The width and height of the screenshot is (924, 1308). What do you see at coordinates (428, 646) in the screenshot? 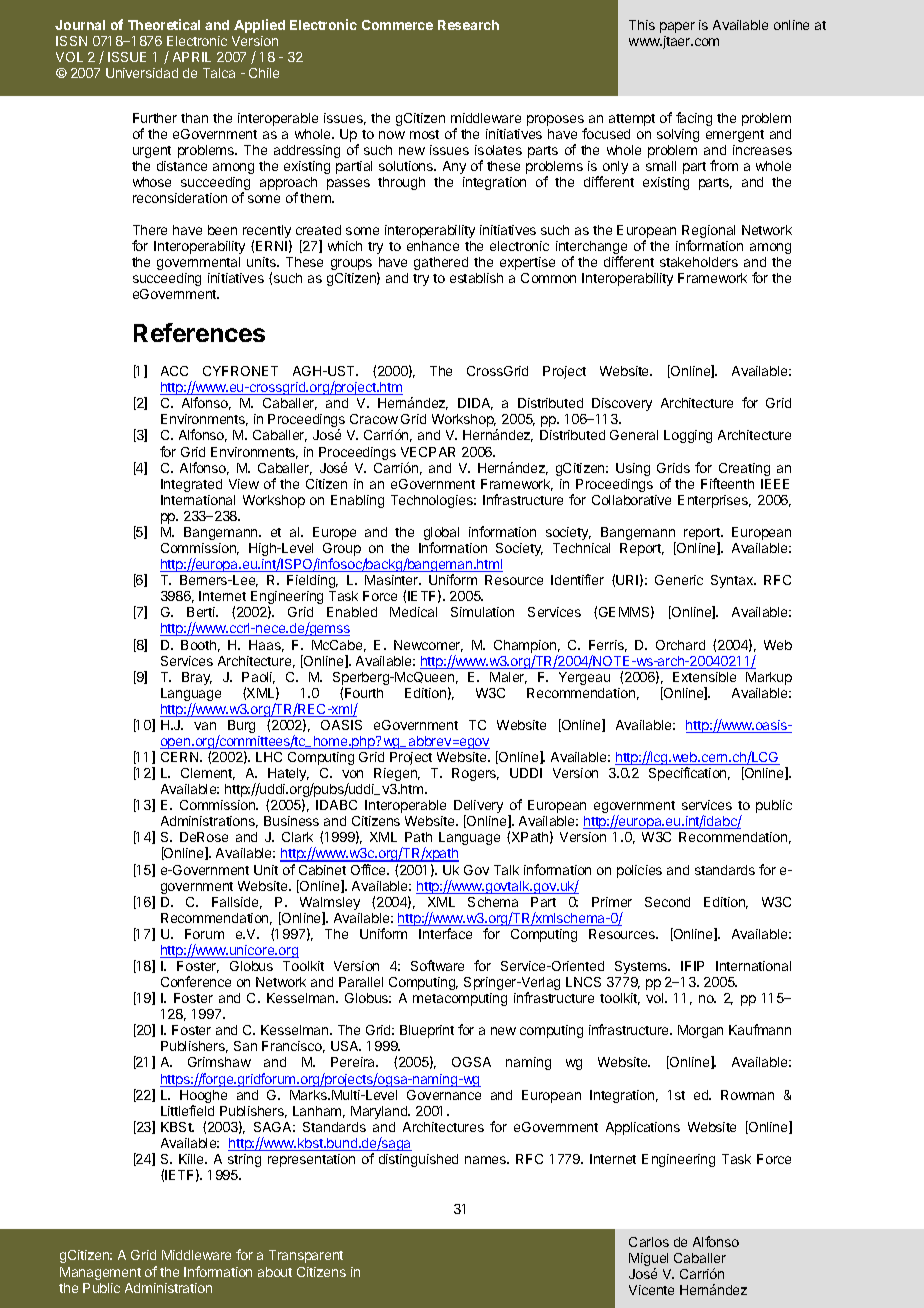
I see `Newcomer` at bounding box center [428, 646].
